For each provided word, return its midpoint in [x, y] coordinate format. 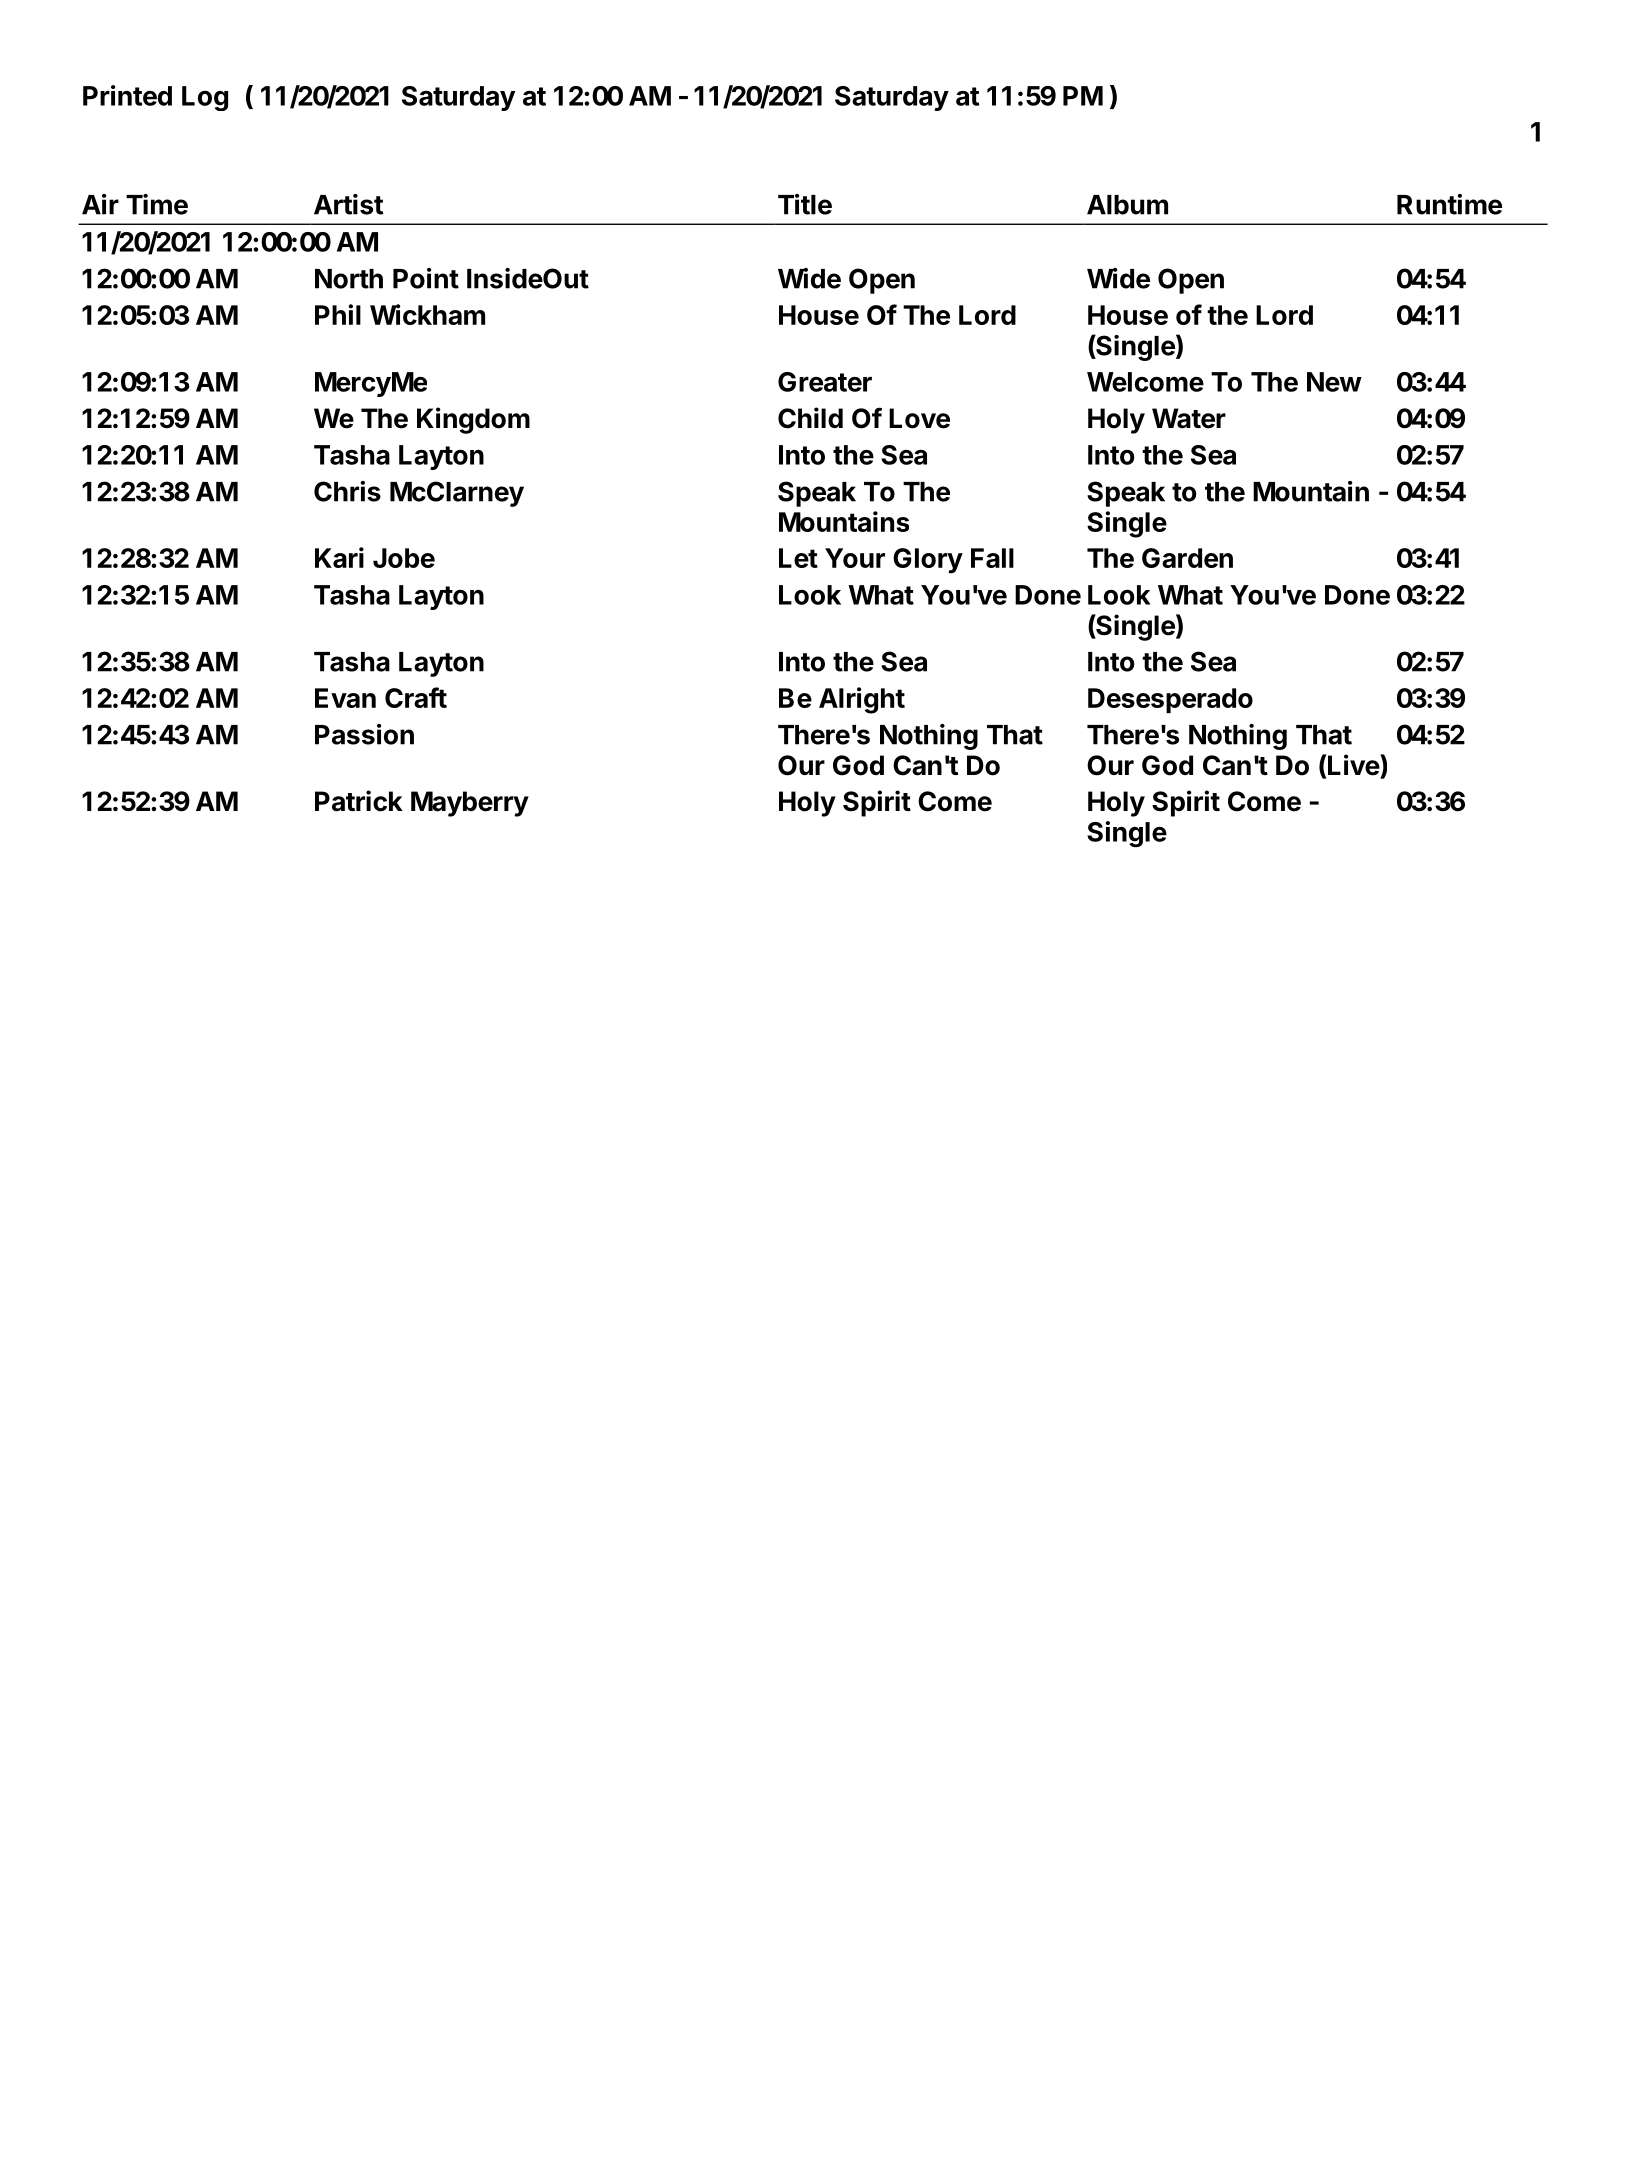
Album [1127, 205]
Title [805, 204]
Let [798, 558]
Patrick [359, 801]
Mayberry [470, 804]
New [1334, 382]
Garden [1187, 558]
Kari [339, 557]
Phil [338, 314]
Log [205, 98]
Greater [825, 382]
